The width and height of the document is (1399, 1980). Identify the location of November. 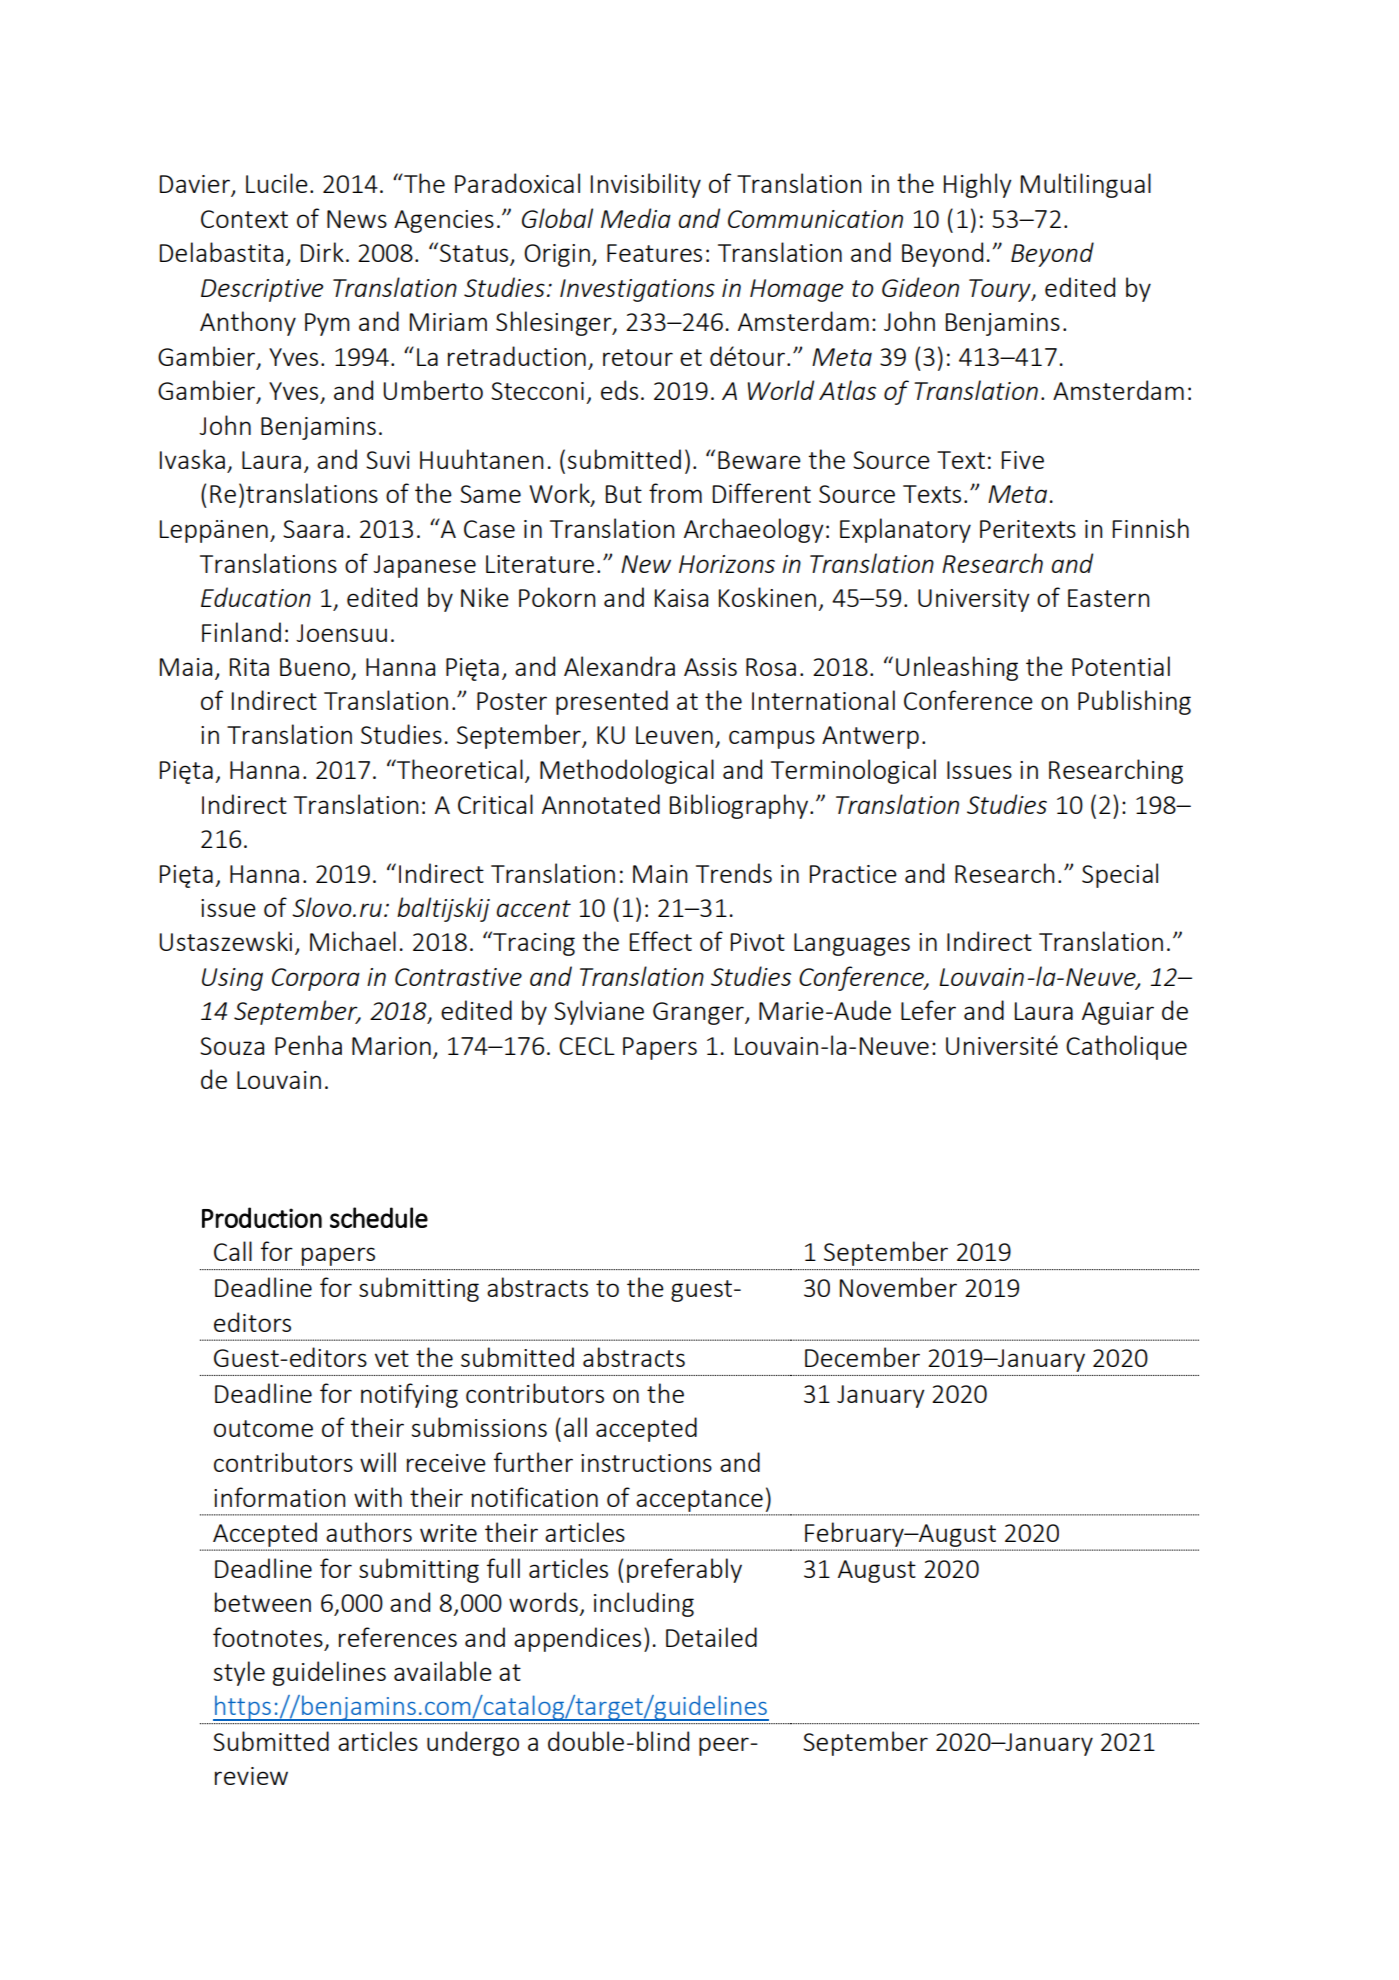
(898, 1287).
